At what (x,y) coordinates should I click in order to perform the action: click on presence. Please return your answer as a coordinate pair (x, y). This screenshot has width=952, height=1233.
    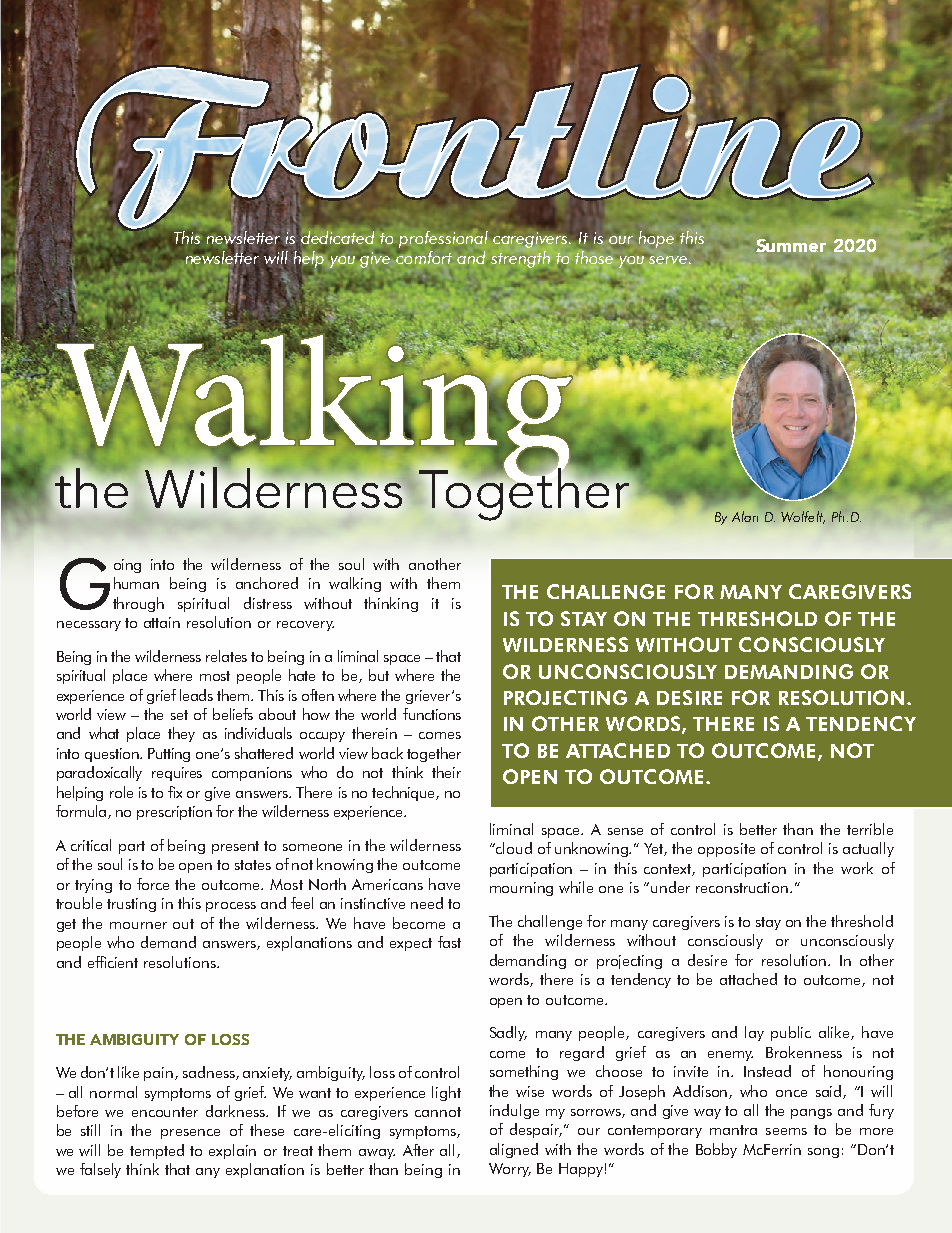
    Looking at the image, I should click on (190, 1134).
